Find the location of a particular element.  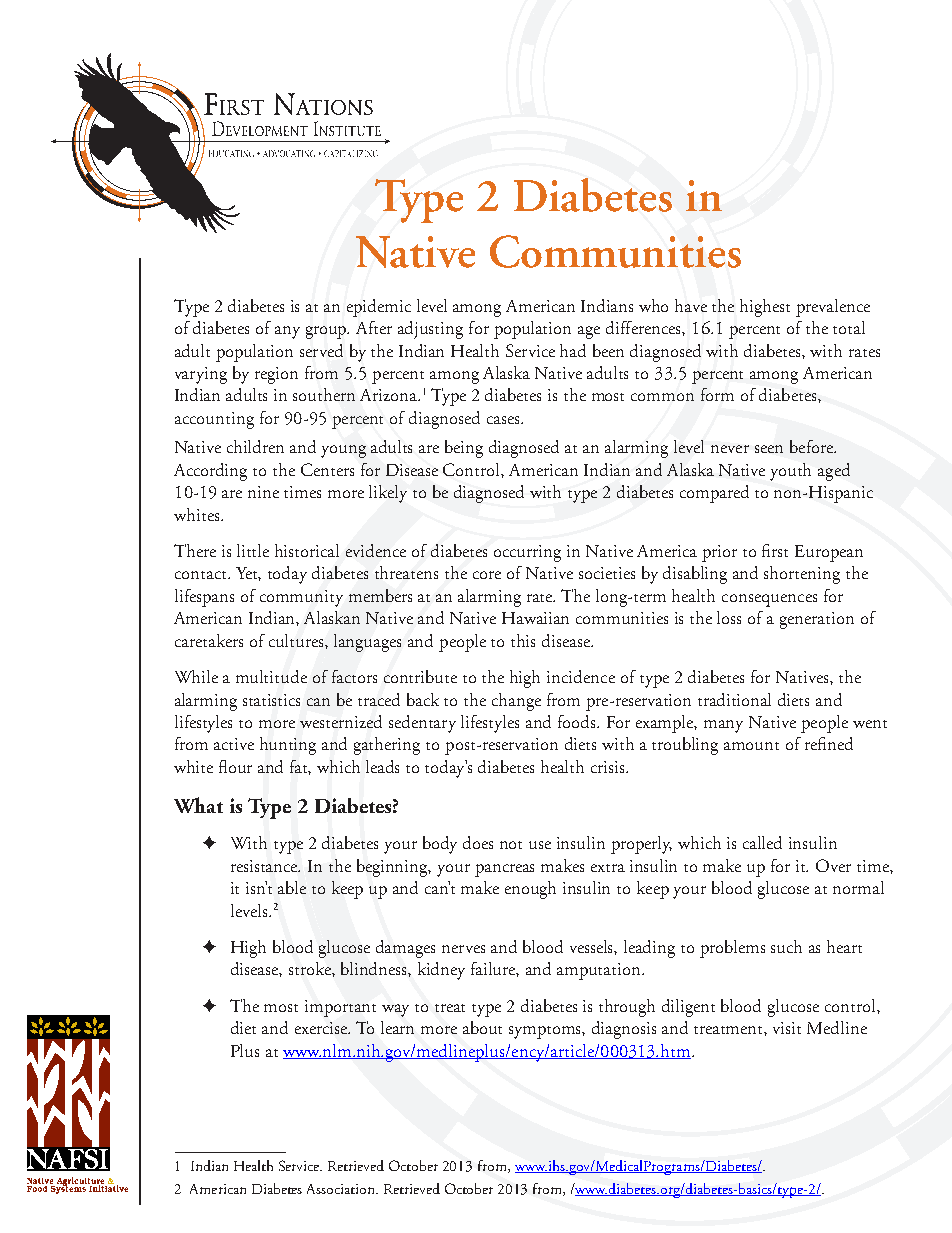

Over is located at coordinates (833, 865).
